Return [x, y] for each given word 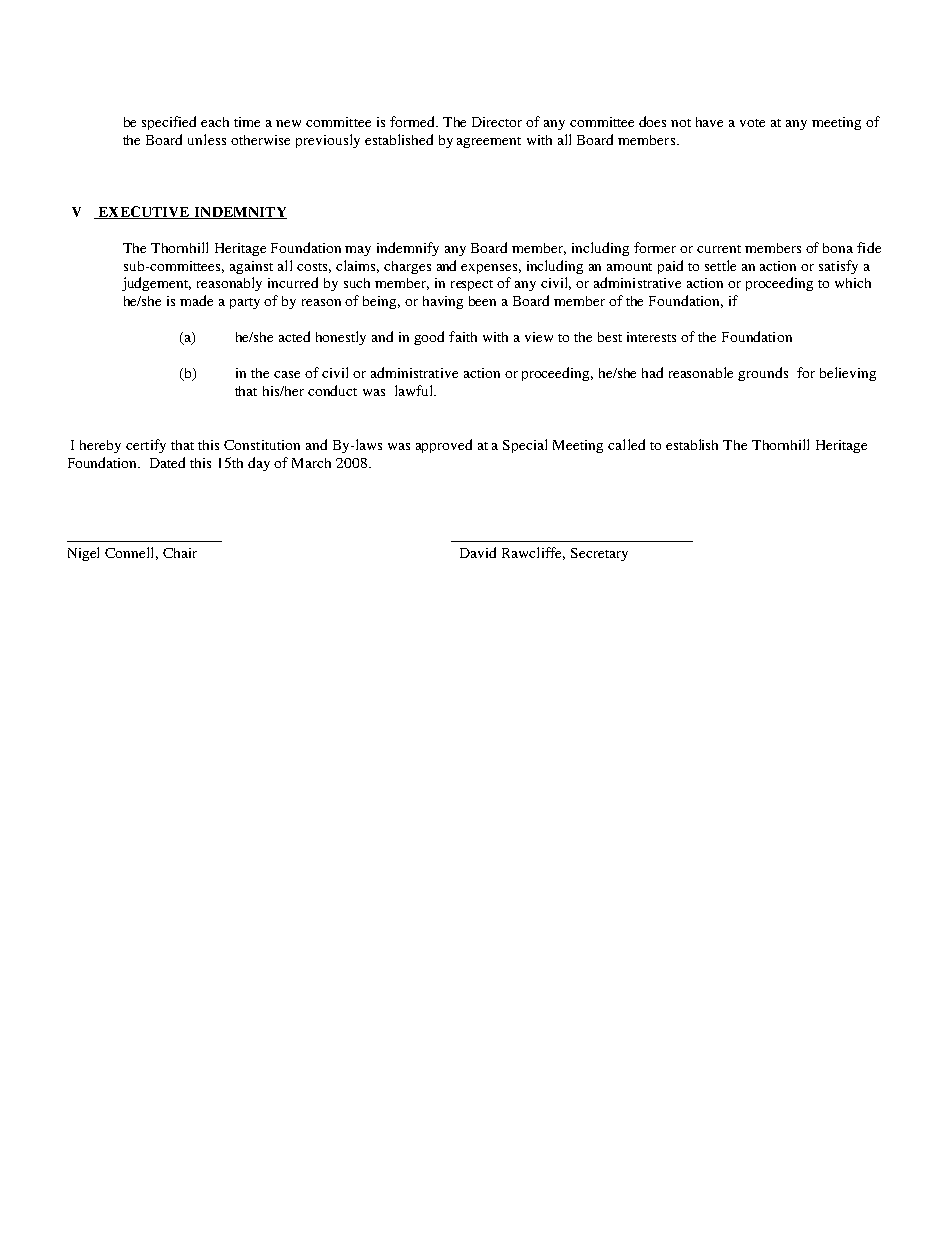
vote [752, 123]
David [478, 552]
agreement [489, 142]
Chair [180, 553]
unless [207, 139]
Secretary [599, 554]
